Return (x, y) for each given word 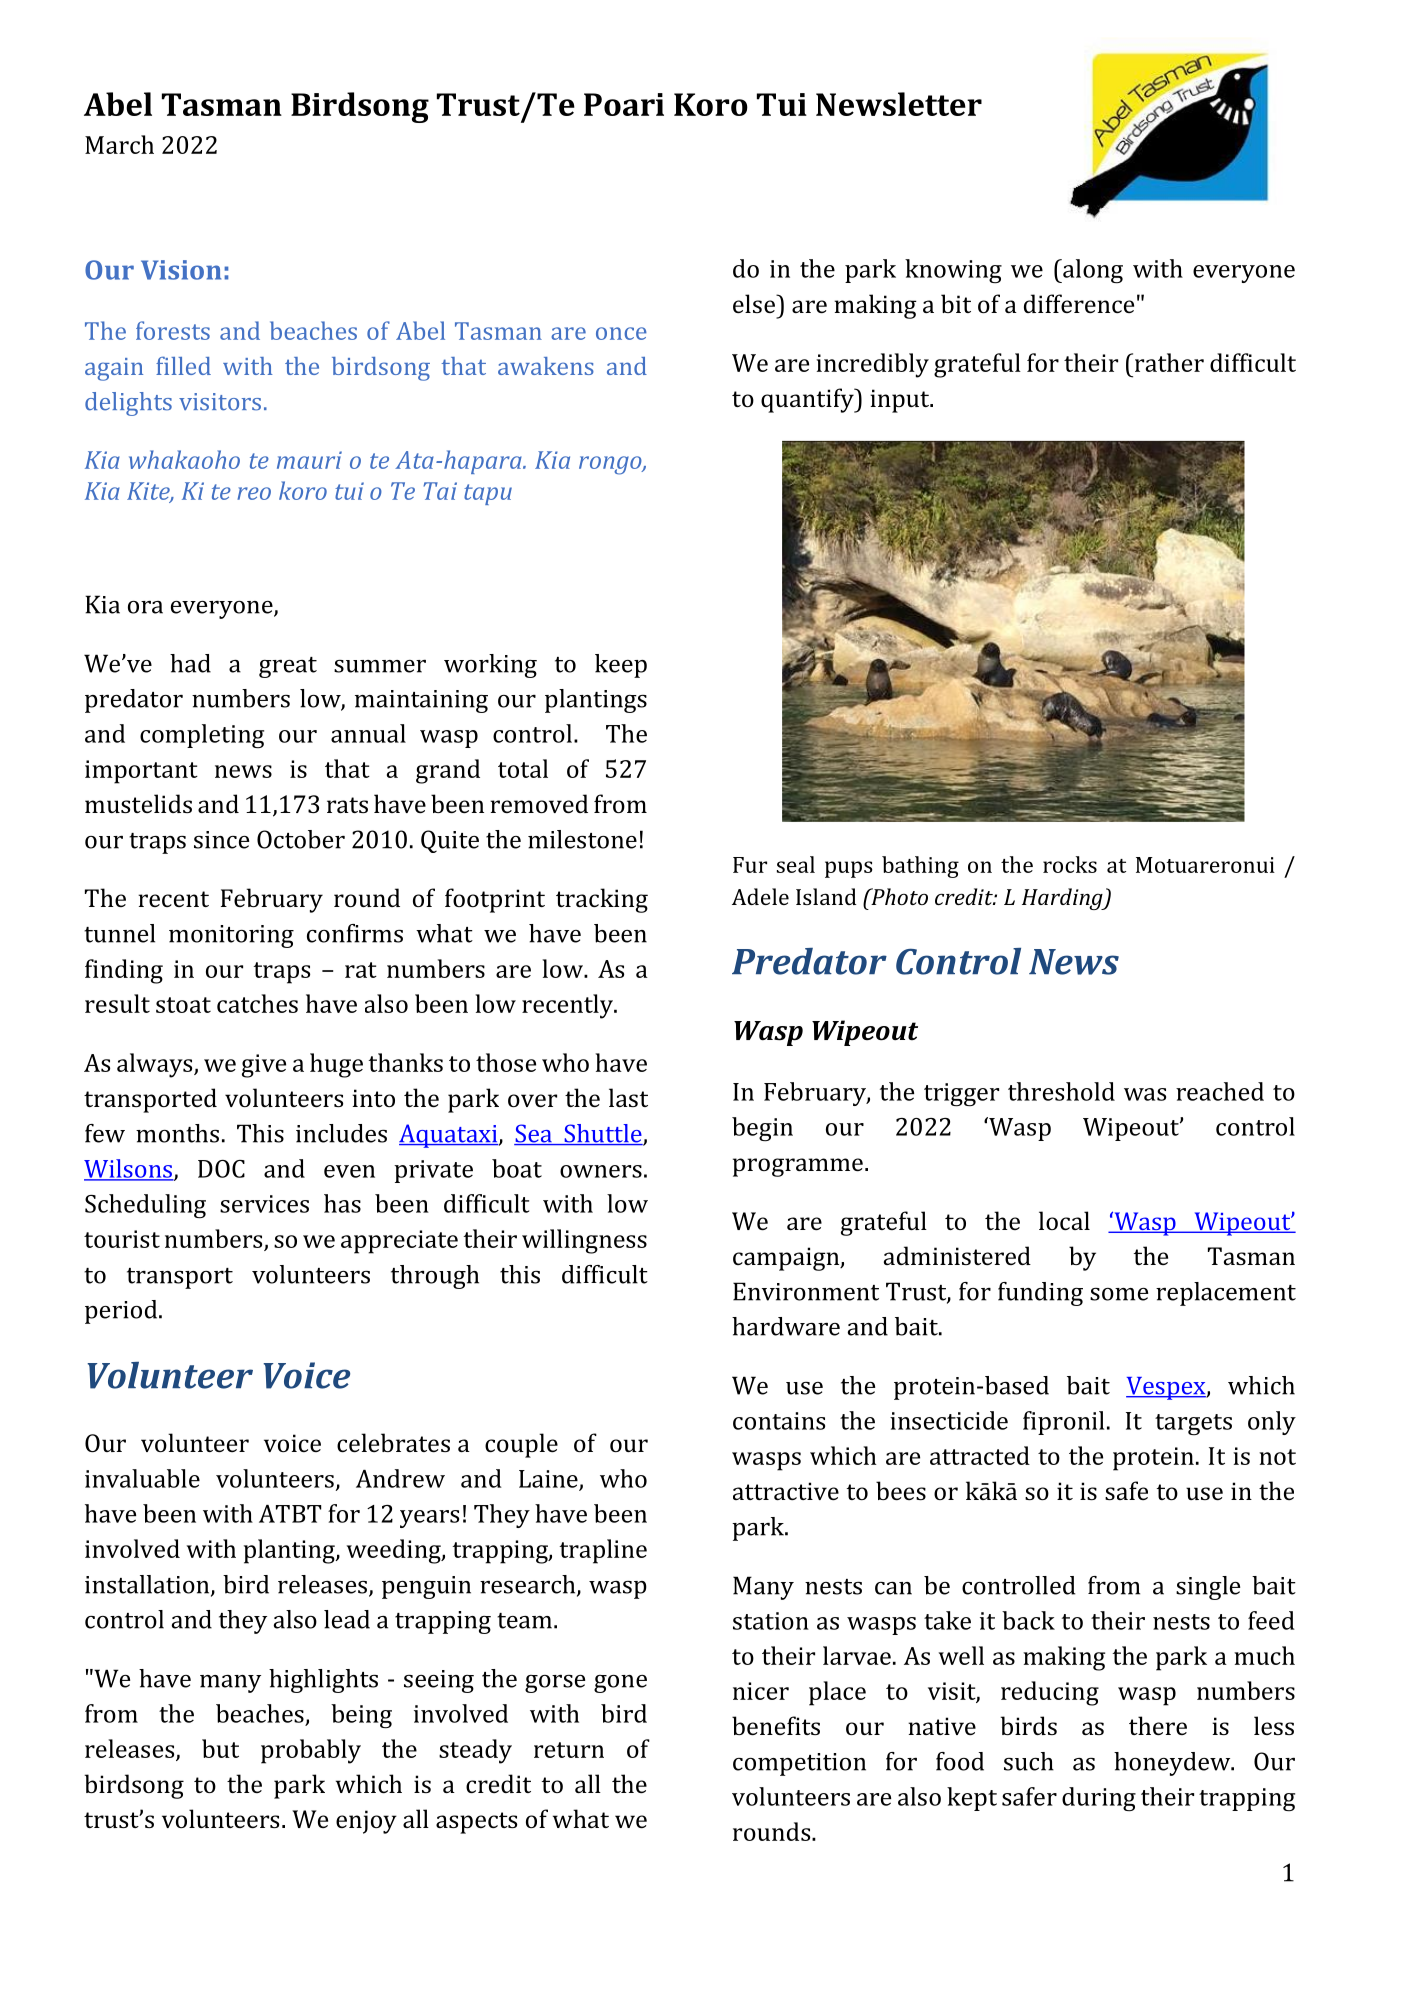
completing (202, 736)
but (220, 1748)
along (1092, 271)
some (1119, 1294)
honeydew (1173, 1764)
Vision (181, 270)
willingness (584, 1241)
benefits (776, 1725)
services (264, 1204)
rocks (1070, 864)
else (755, 303)
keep (621, 666)
